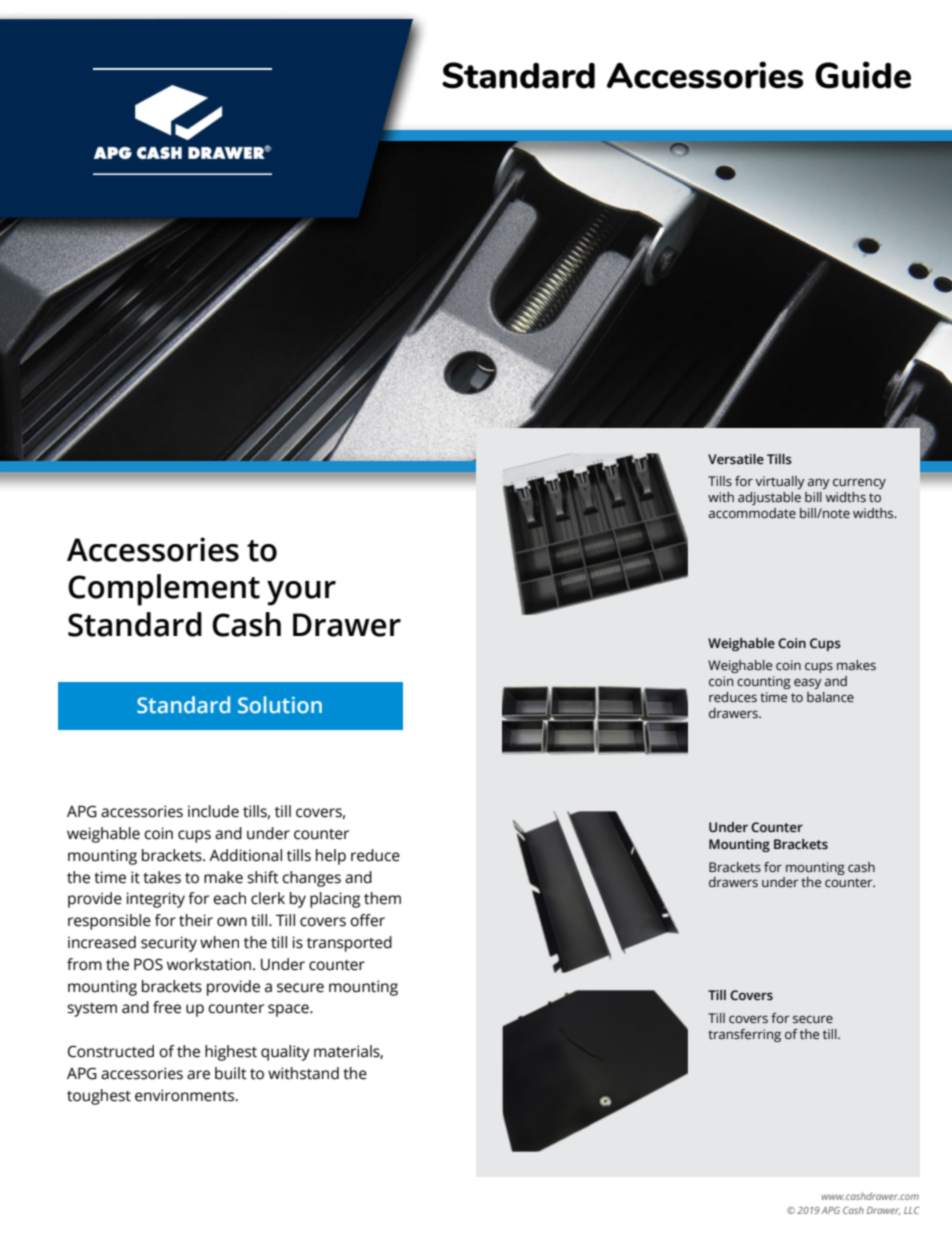 Image resolution: width=952 pixels, height=1233 pixels. I want to click on Complement, so click(164, 590).
